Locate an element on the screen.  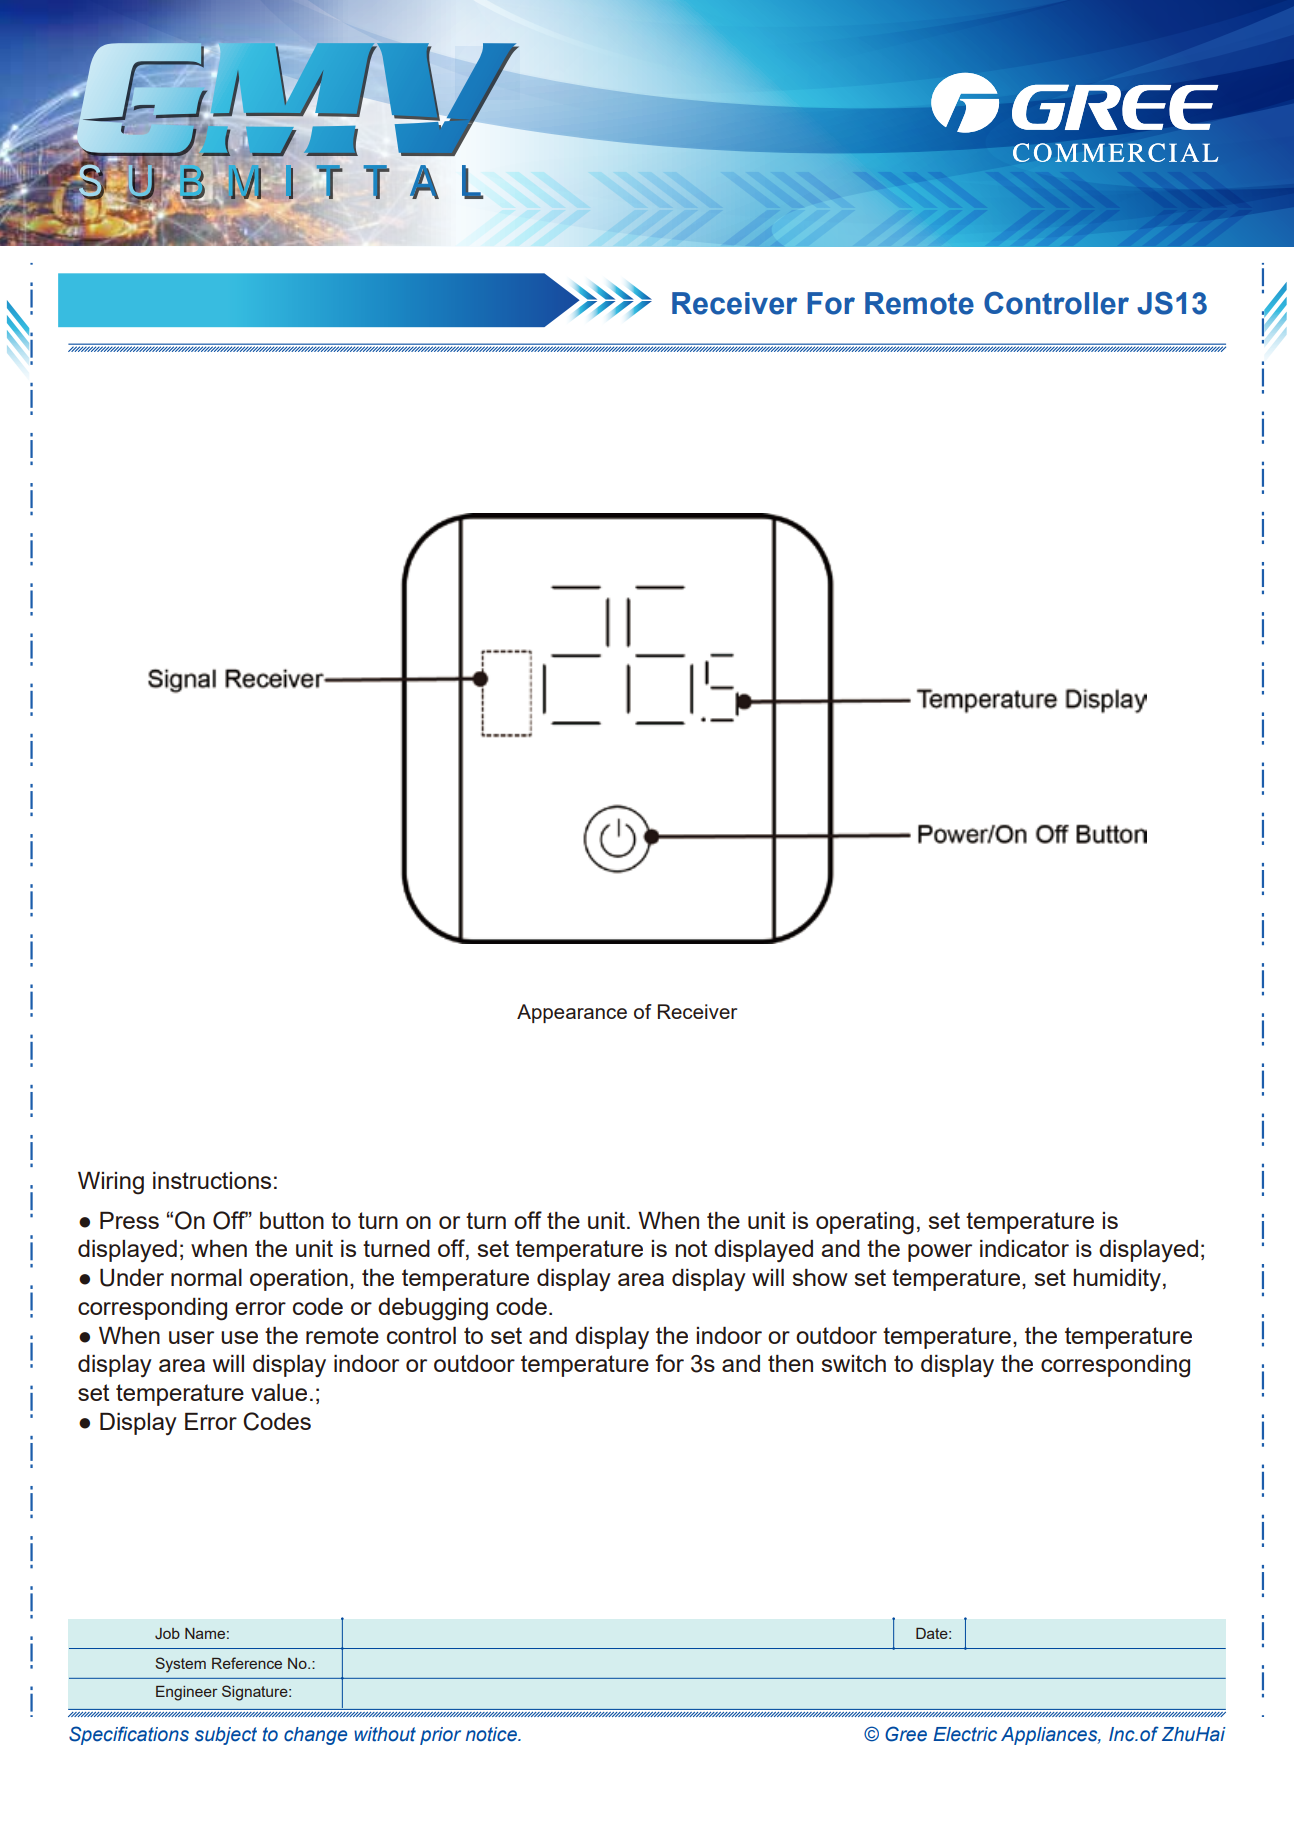
normal is located at coordinates (206, 1277).
